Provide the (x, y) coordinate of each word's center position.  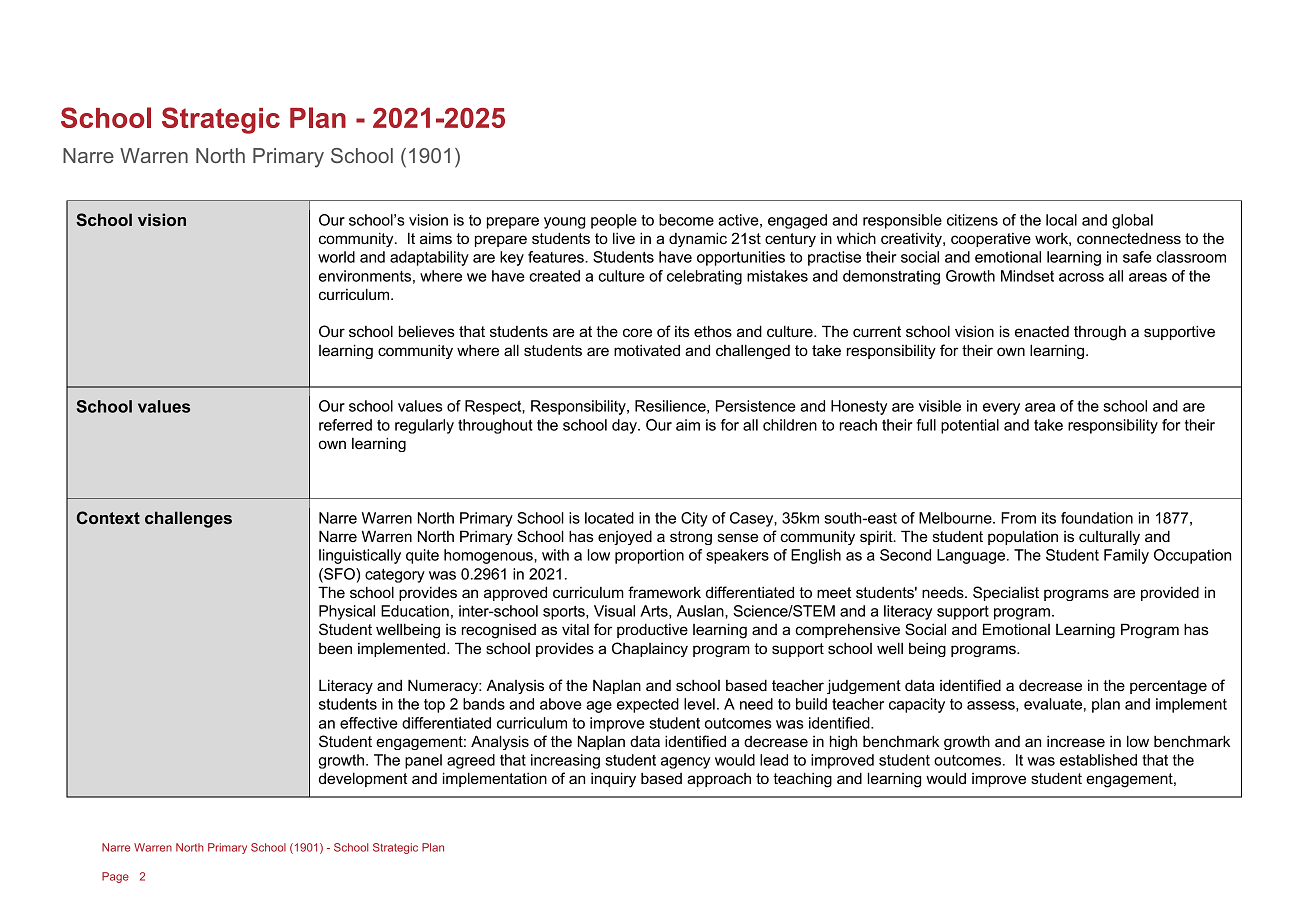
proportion (649, 556)
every (1001, 409)
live (624, 238)
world (336, 257)
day (625, 426)
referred (345, 425)
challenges (188, 519)
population (1023, 537)
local (1061, 220)
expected (648, 705)
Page (115, 877)
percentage (1168, 687)
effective (369, 723)
